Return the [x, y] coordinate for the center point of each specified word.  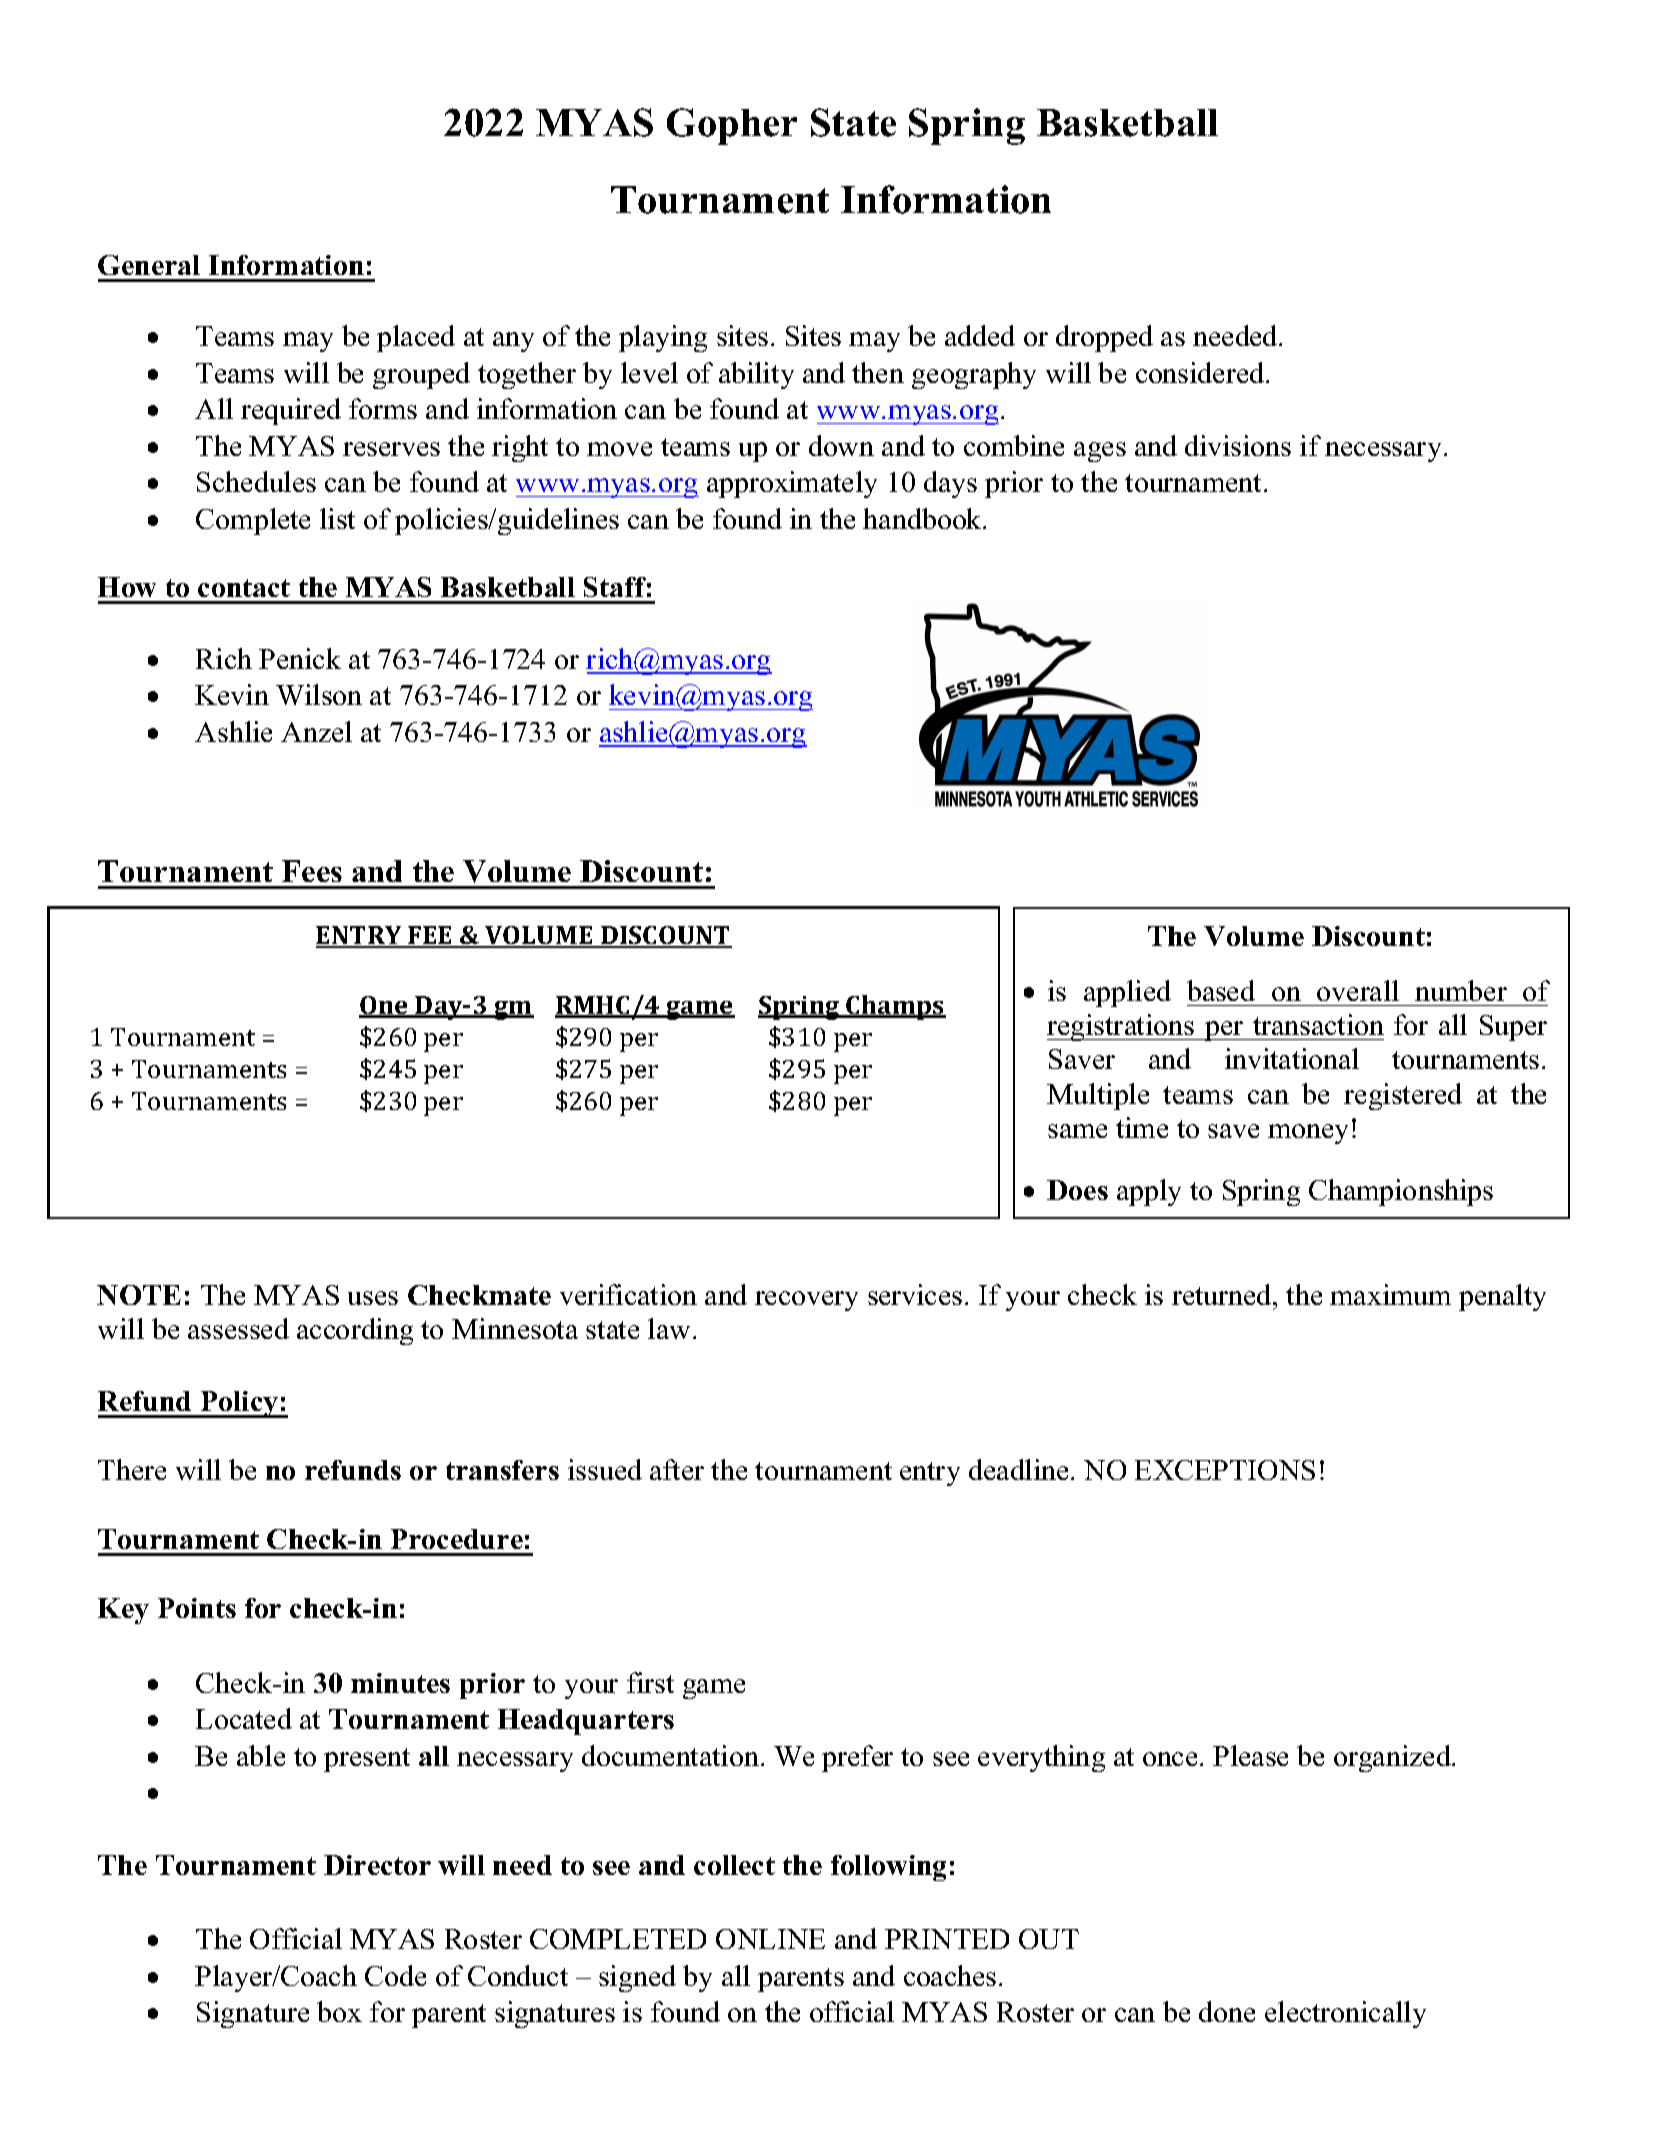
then [878, 372]
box [339, 2011]
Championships [1401, 1192]
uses [373, 1298]
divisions [1238, 445]
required [291, 411]
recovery [806, 1301]
